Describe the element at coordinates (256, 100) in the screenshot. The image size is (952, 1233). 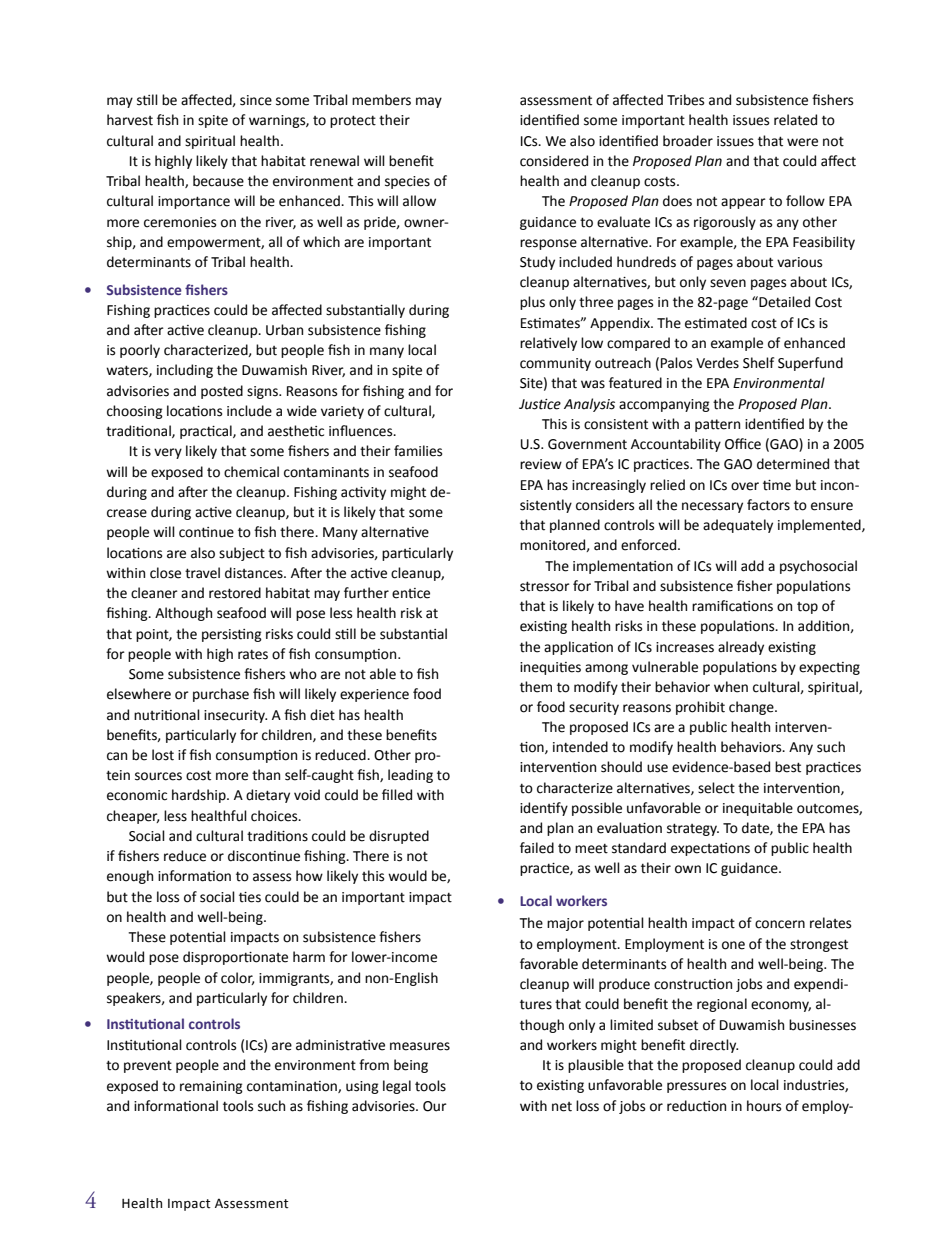
I see `since` at that location.
